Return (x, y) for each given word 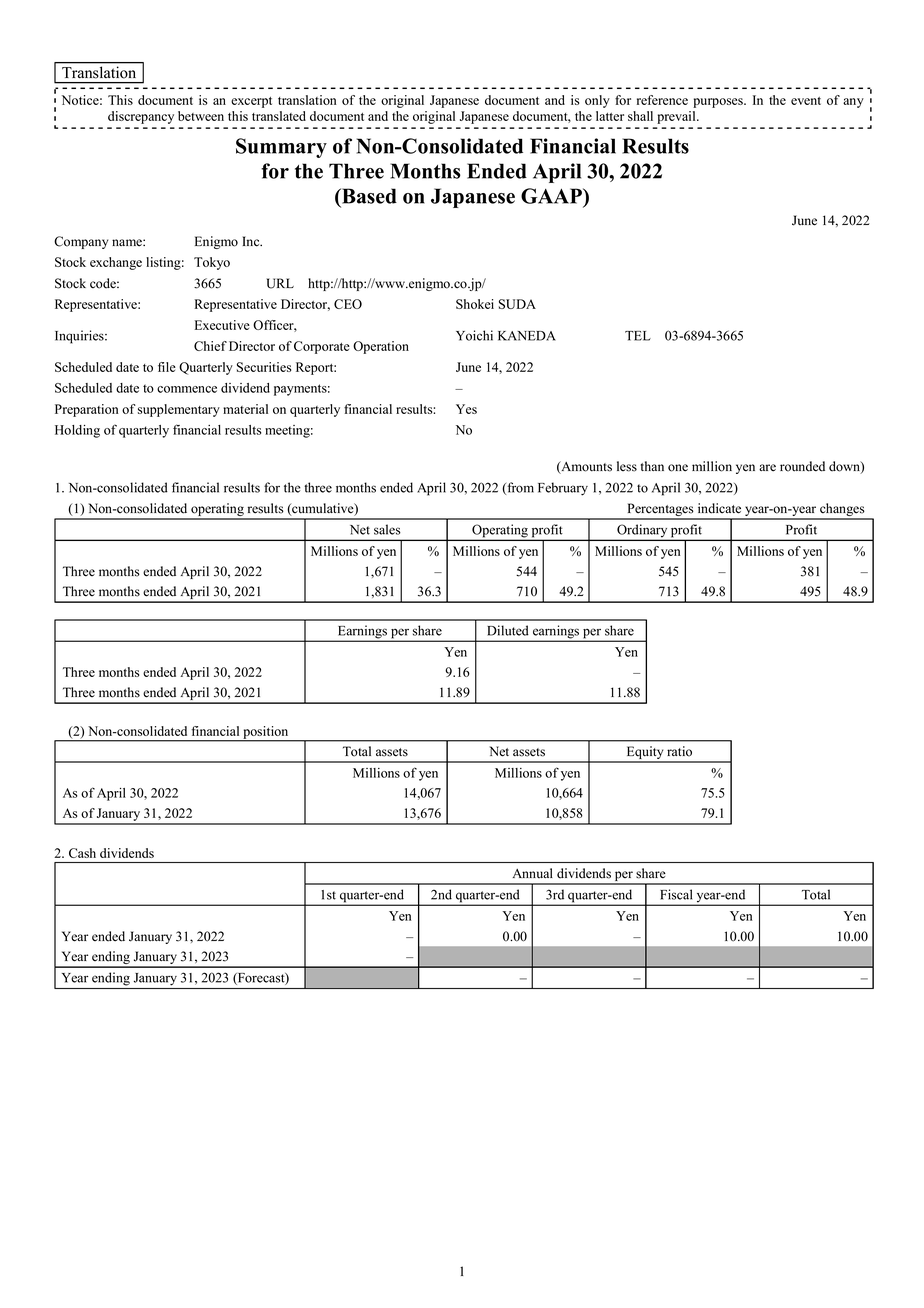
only (597, 101)
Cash (82, 853)
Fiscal (676, 894)
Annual (533, 873)
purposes (719, 103)
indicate (719, 508)
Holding (77, 431)
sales (387, 529)
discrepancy (141, 117)
